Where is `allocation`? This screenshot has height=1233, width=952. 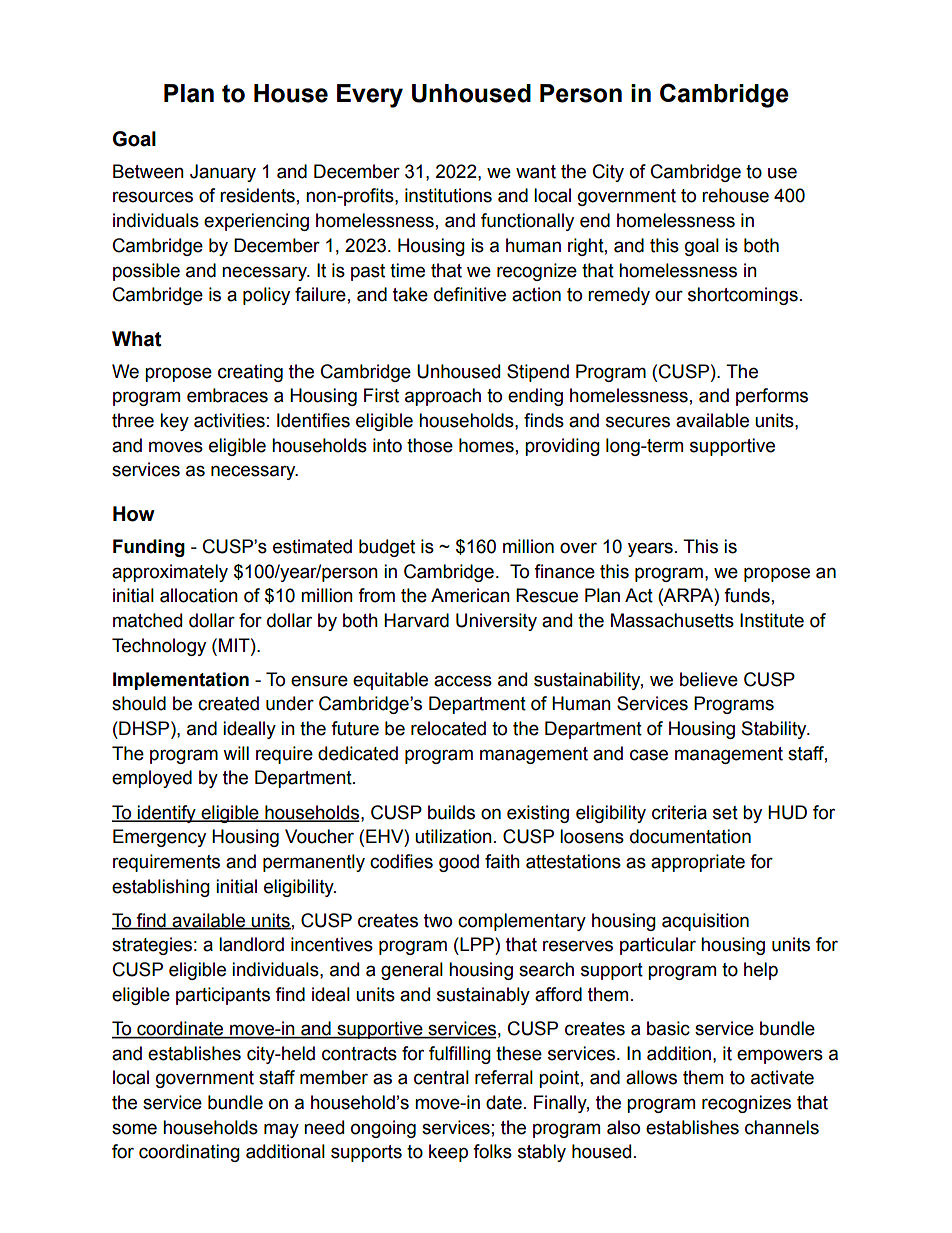 allocation is located at coordinates (199, 595).
